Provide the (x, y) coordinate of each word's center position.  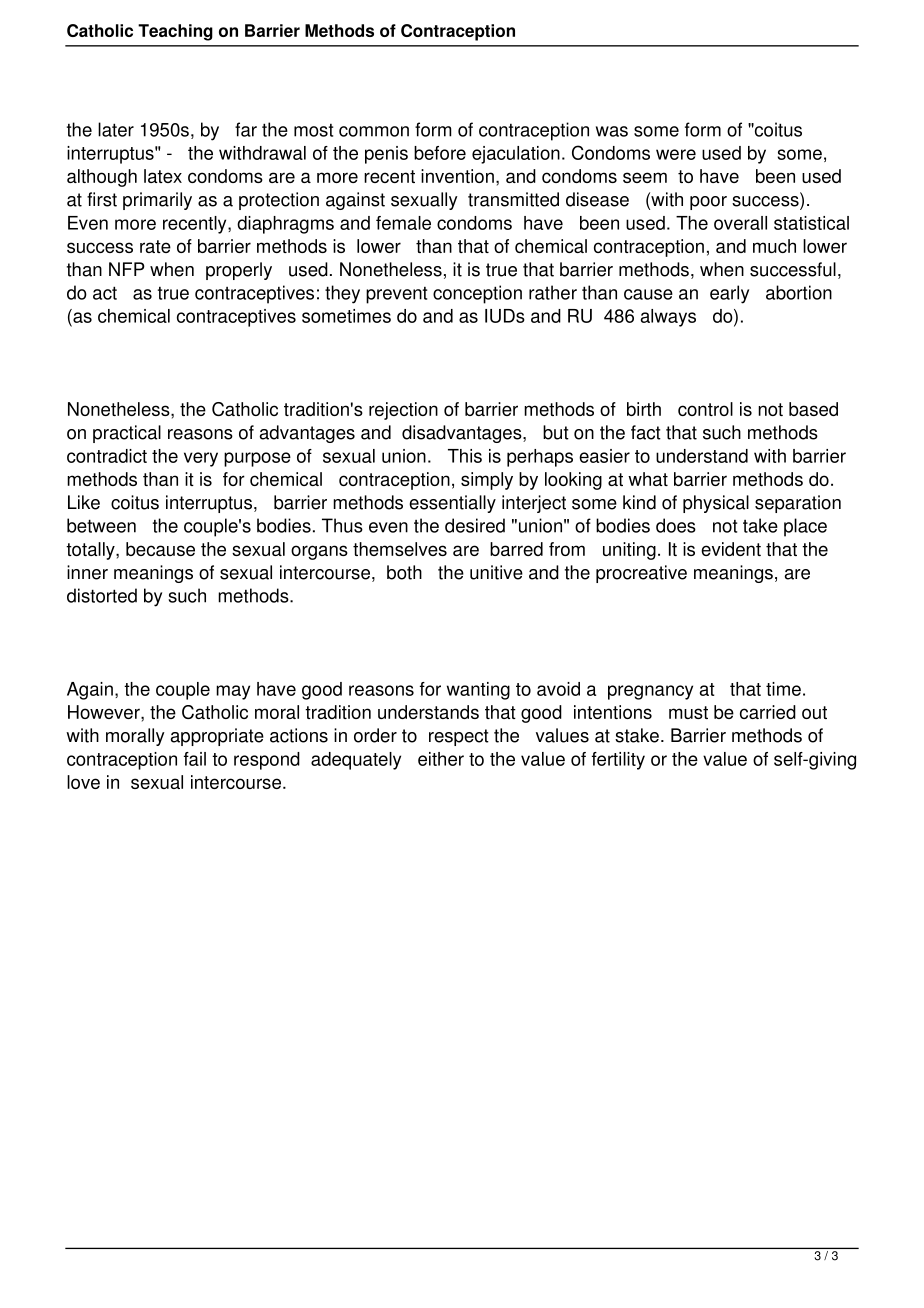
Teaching (175, 32)
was (612, 131)
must (688, 712)
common (374, 131)
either (441, 759)
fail (195, 759)
